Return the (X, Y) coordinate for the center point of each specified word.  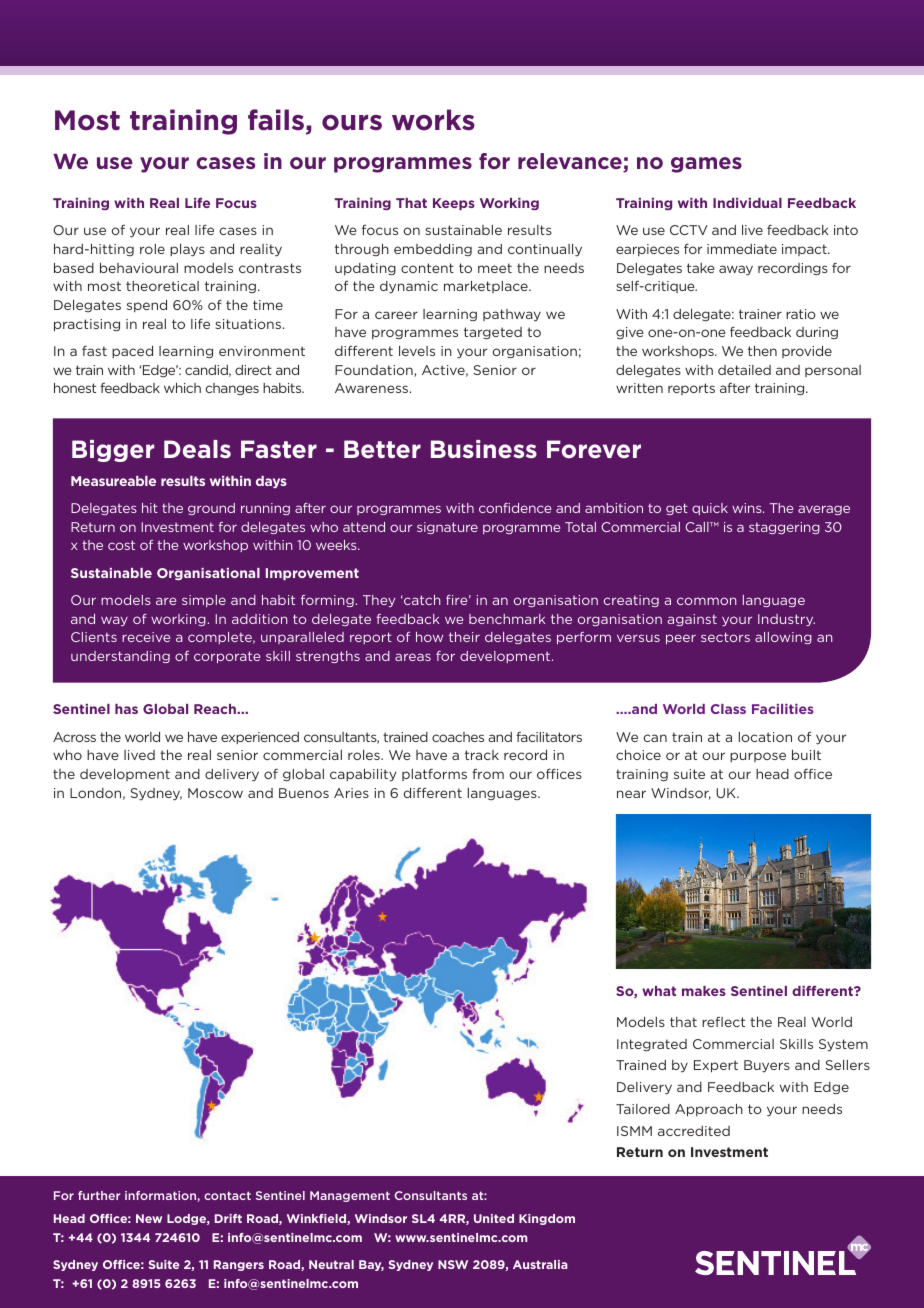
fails (276, 120)
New (149, 1218)
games (706, 165)
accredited (694, 1131)
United (494, 1218)
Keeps (454, 204)
